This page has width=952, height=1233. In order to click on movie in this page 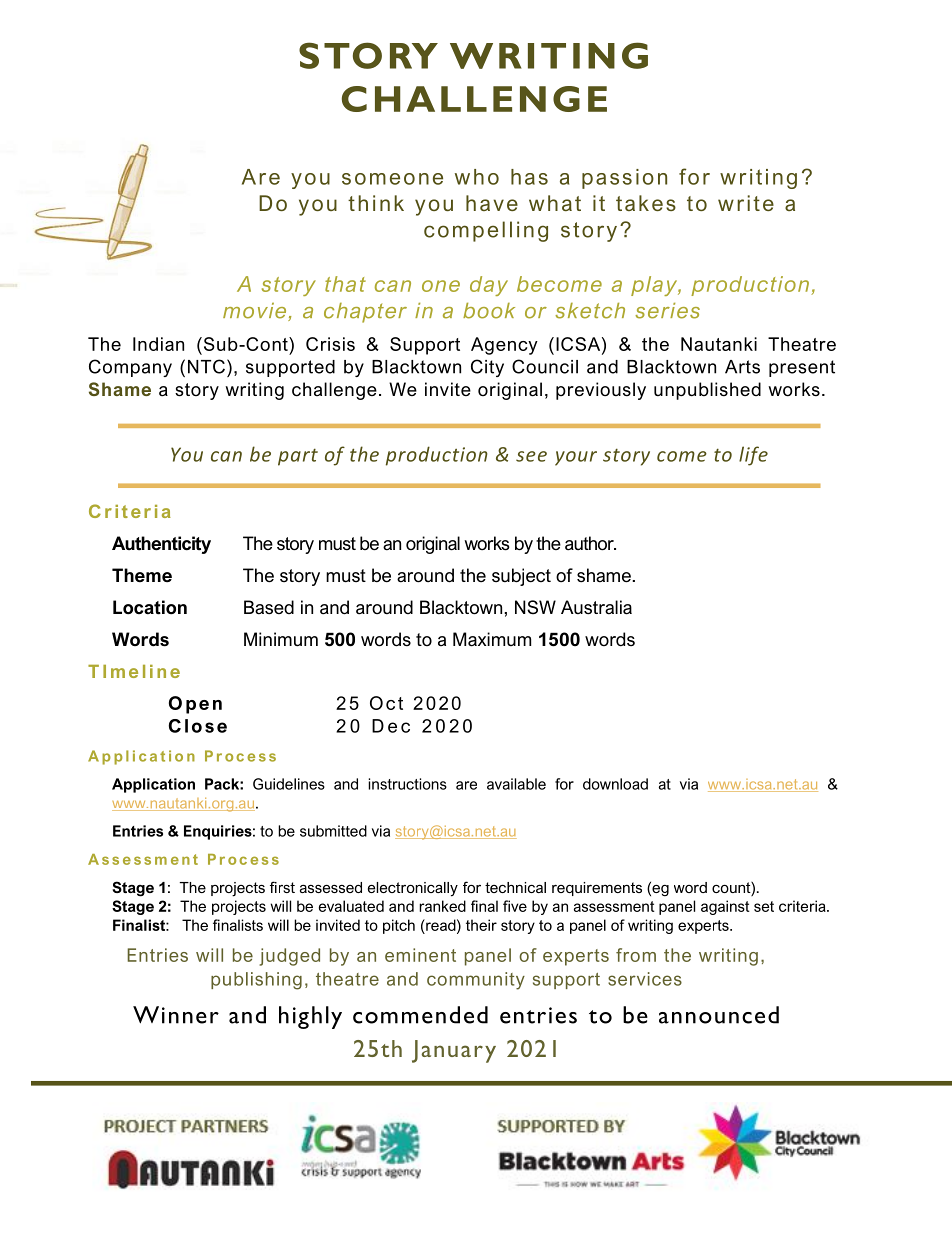, I will do `click(256, 312)`.
